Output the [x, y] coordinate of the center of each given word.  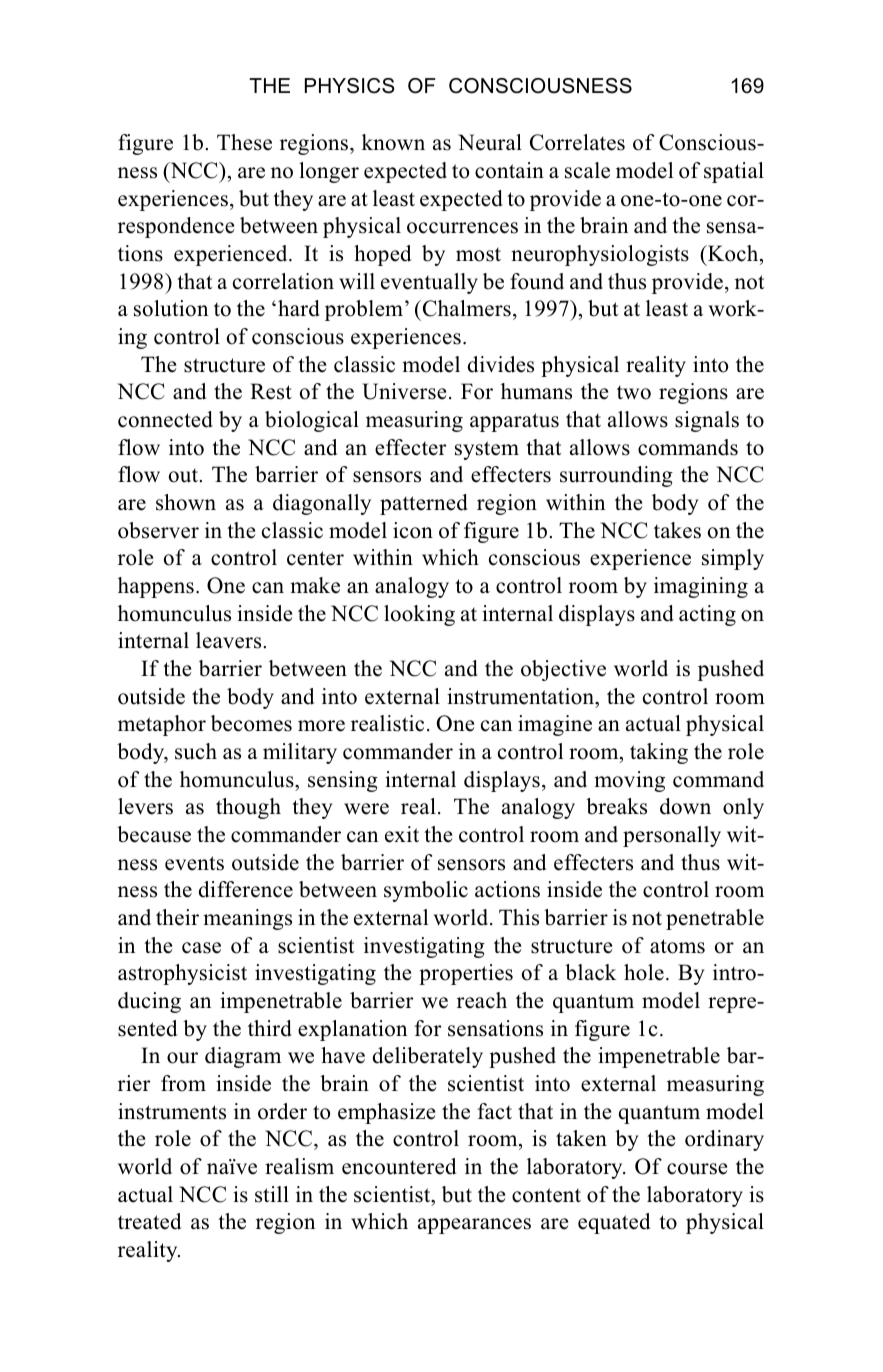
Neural [490, 142]
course [697, 1169]
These [244, 142]
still [272, 1194]
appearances [474, 1226]
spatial [734, 172]
